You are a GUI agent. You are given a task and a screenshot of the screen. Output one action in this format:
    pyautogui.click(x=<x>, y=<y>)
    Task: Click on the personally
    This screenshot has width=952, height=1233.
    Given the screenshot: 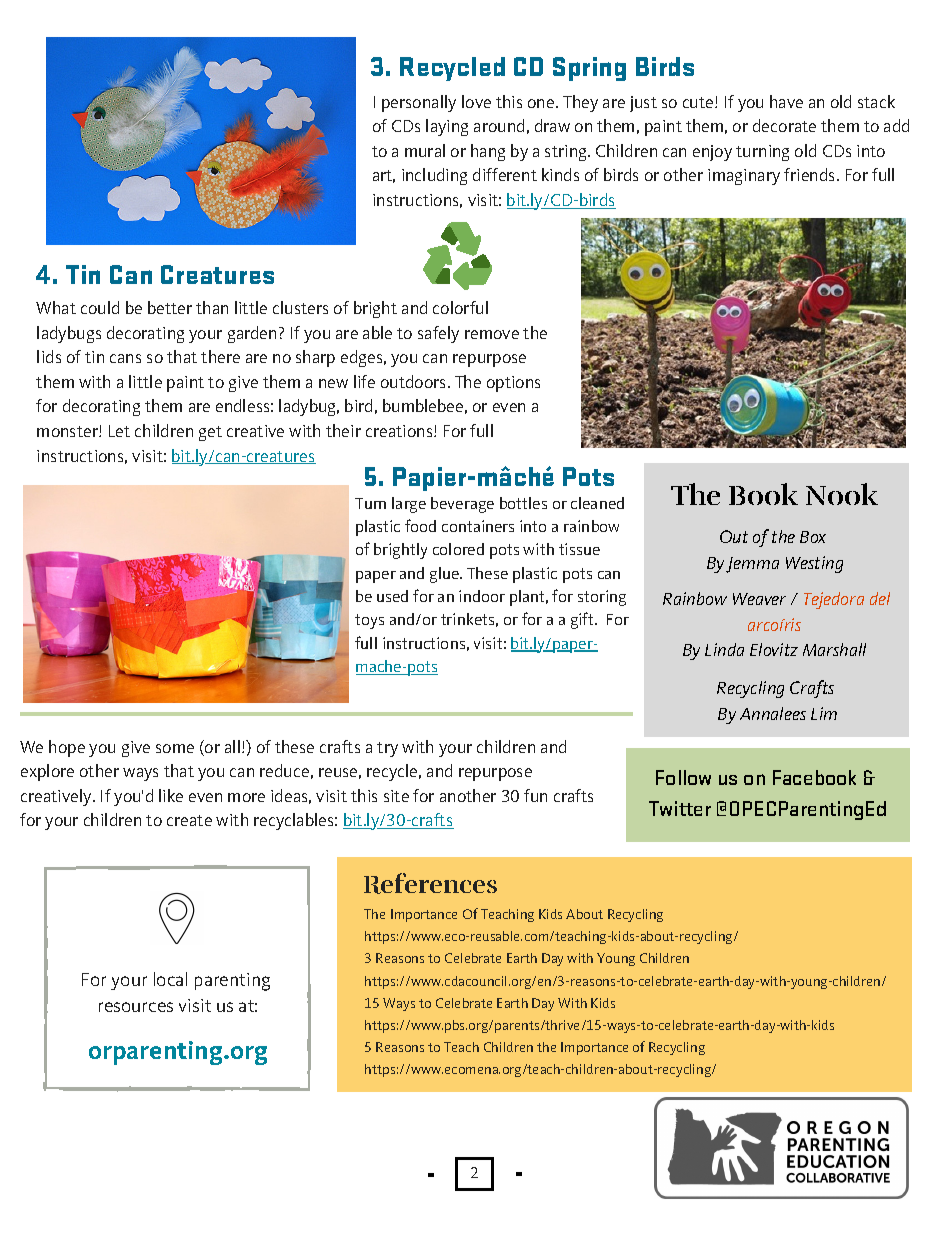 What is the action you would take?
    pyautogui.click(x=419, y=103)
